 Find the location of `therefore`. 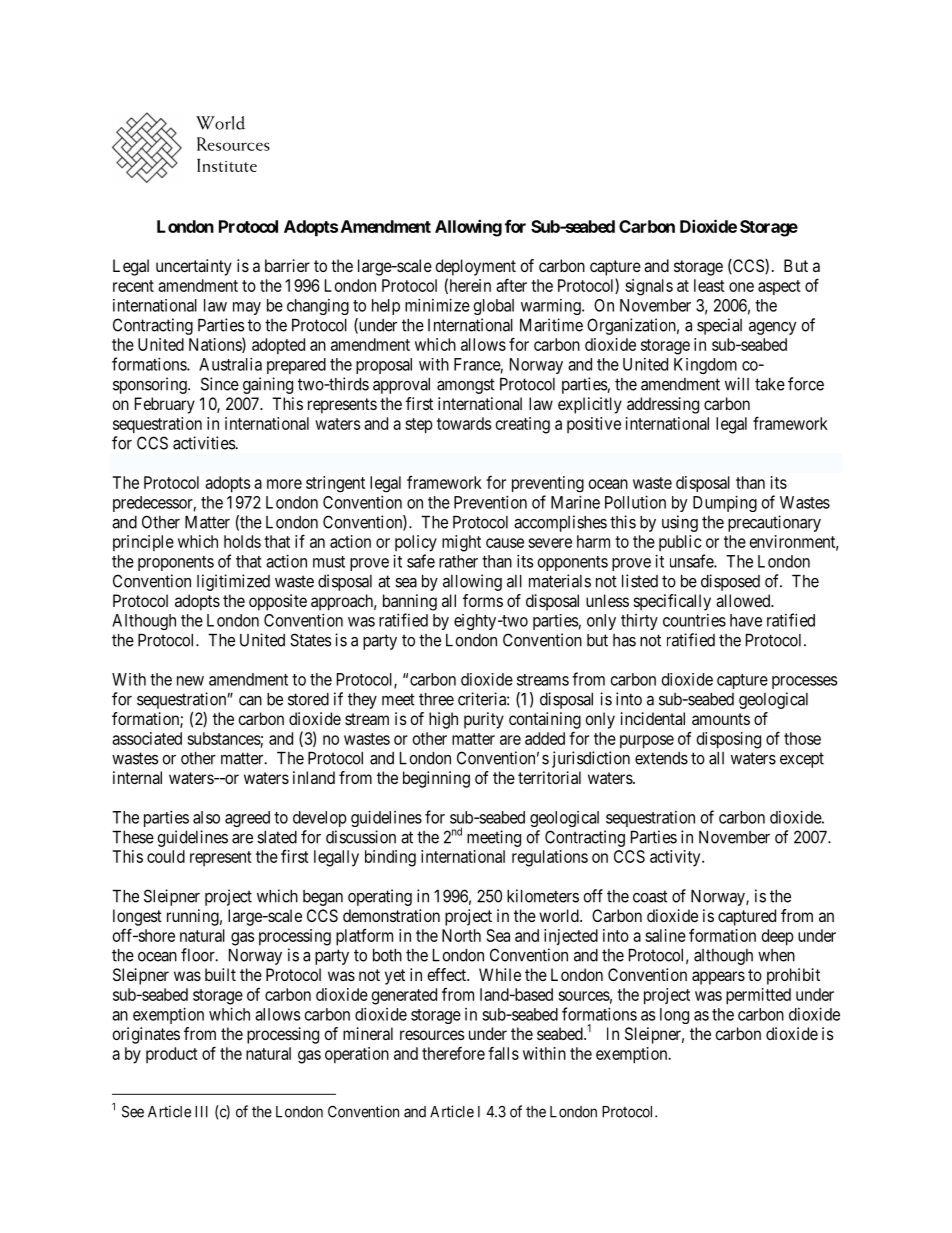

therefore is located at coordinates (453, 1053).
